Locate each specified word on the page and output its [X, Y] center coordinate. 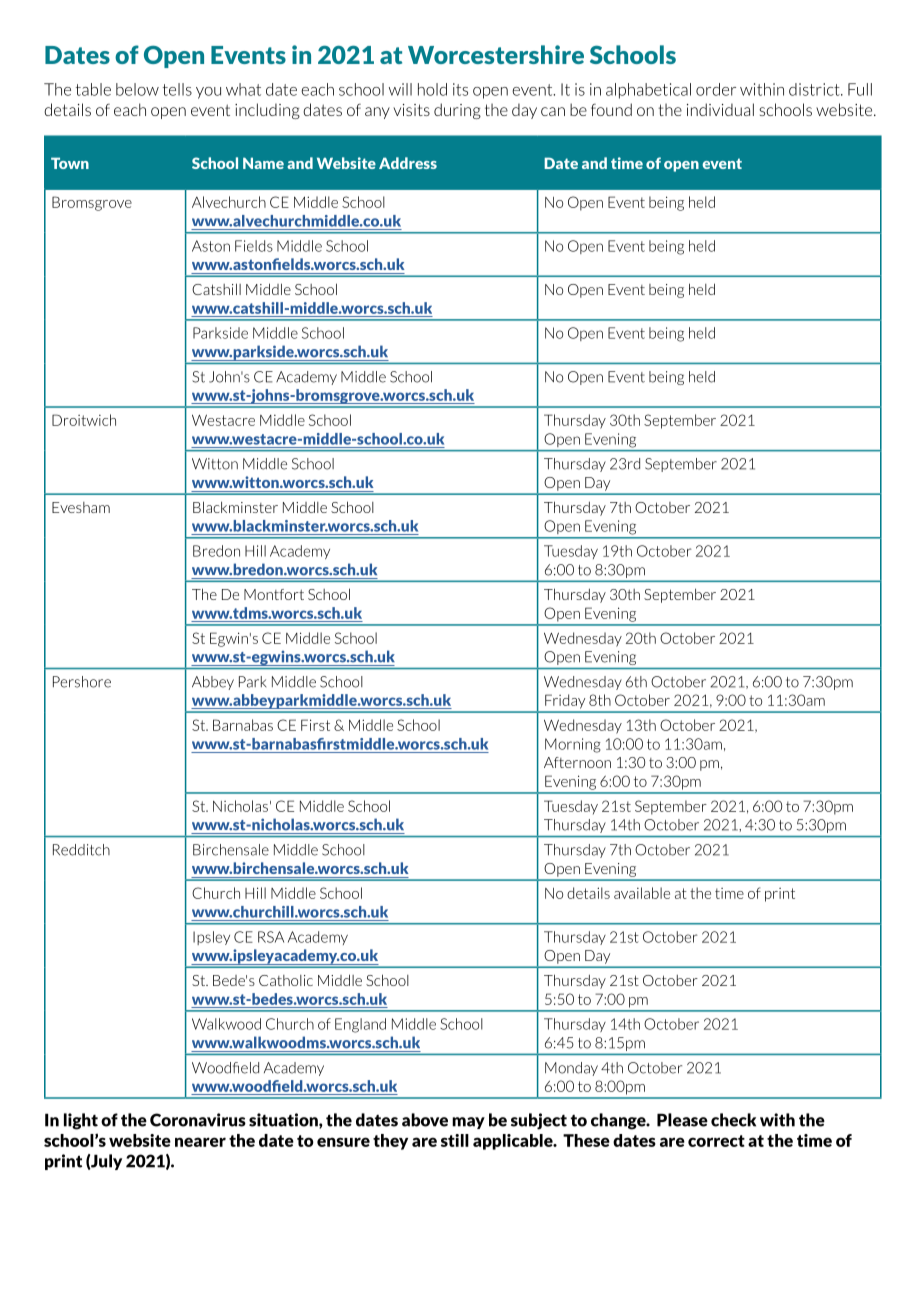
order [716, 89]
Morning [573, 745]
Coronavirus [198, 1120]
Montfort [274, 594]
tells [177, 89]
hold [432, 89]
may [468, 1123]
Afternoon [577, 762]
